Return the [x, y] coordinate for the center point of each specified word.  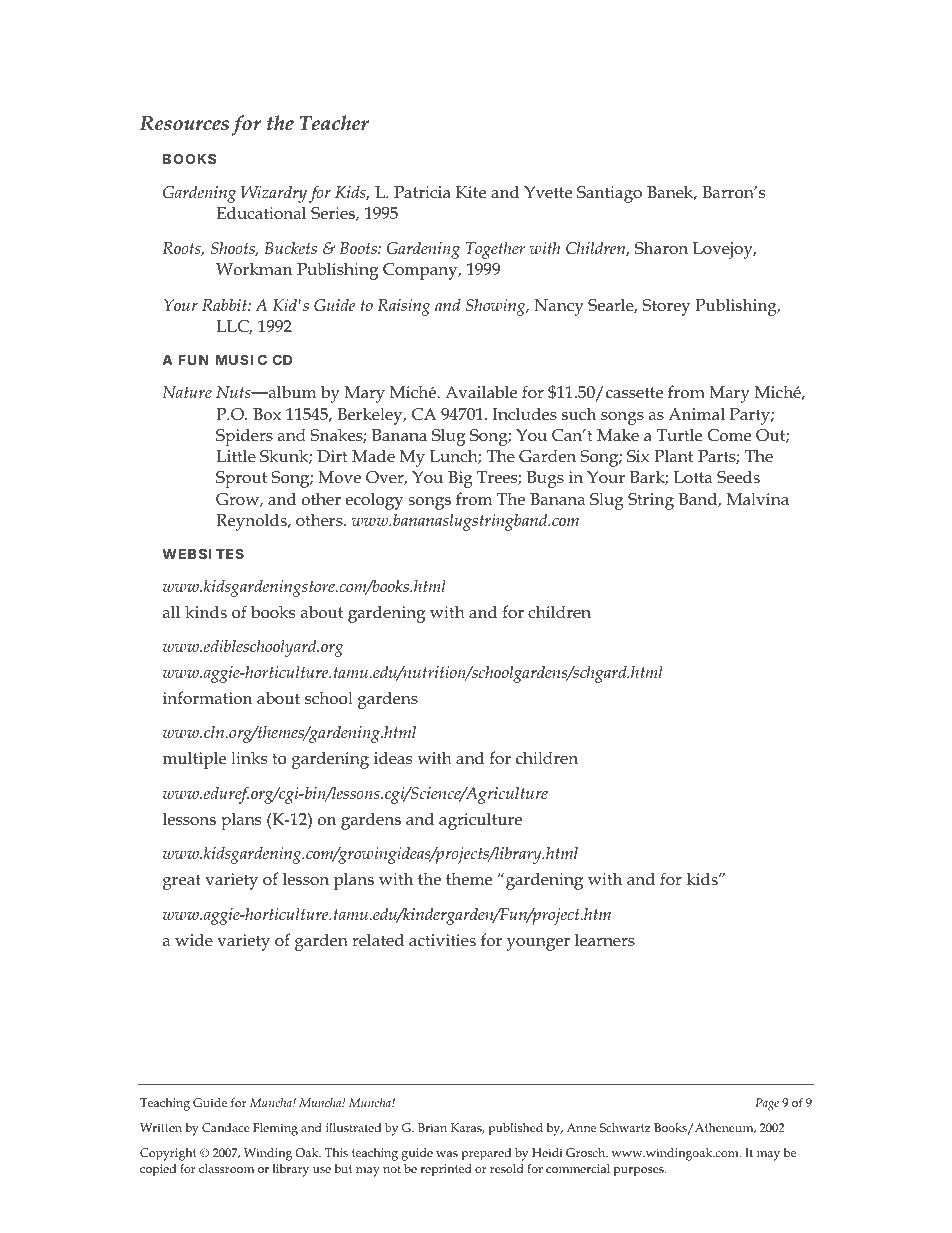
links [249, 758]
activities [442, 940]
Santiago [609, 194]
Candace [226, 1127]
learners [605, 940]
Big [460, 479]
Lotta [693, 477]
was [447, 1154]
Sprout [241, 479]
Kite [471, 192]
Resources [184, 123]
